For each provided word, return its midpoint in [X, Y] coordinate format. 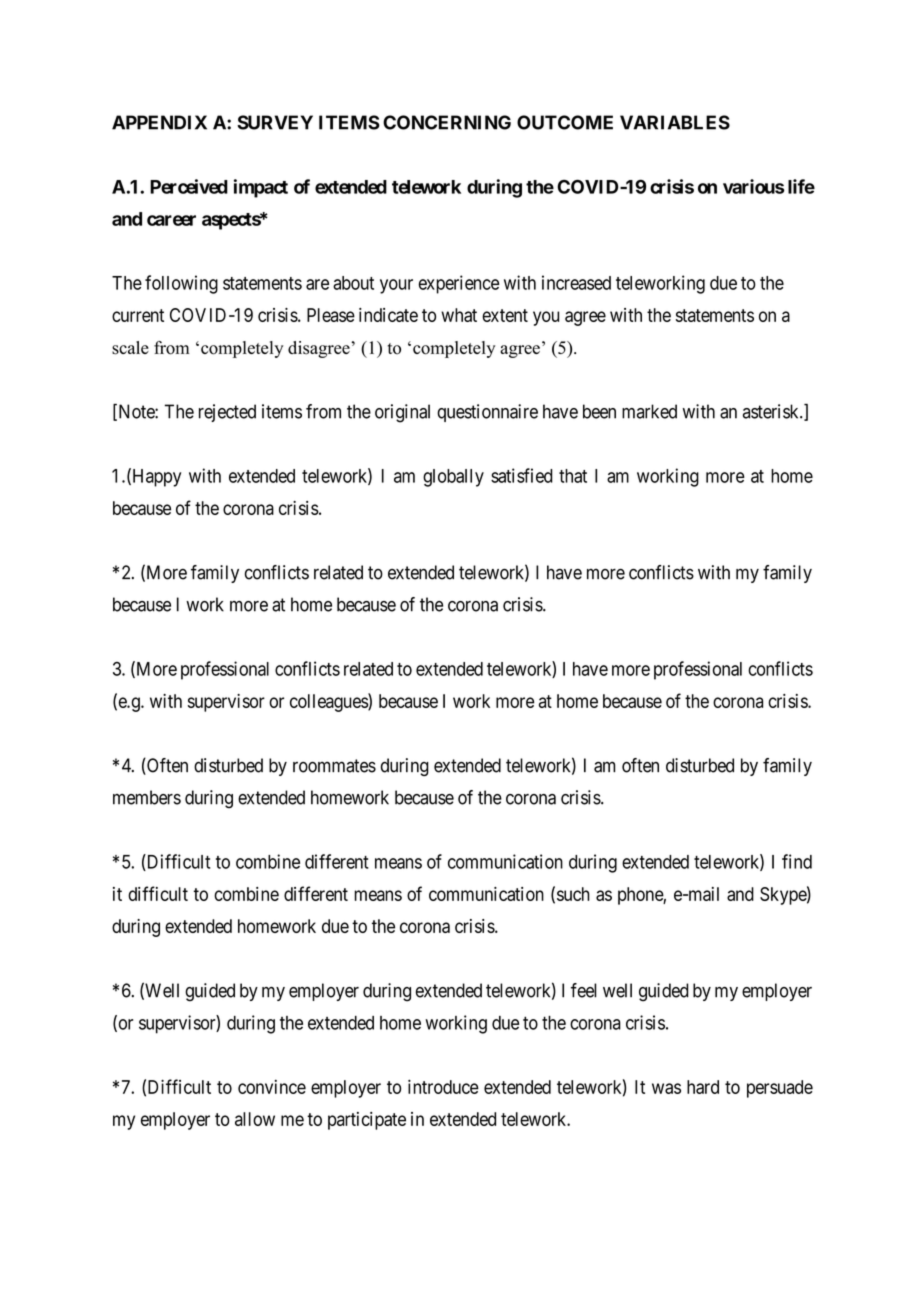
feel [584, 990]
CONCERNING [447, 122]
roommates [334, 766]
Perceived [189, 186]
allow [255, 1119]
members [147, 797]
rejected [227, 413]
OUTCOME [565, 122]
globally [453, 478]
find [797, 861]
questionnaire [487, 413]
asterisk [772, 411]
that [573, 476]
